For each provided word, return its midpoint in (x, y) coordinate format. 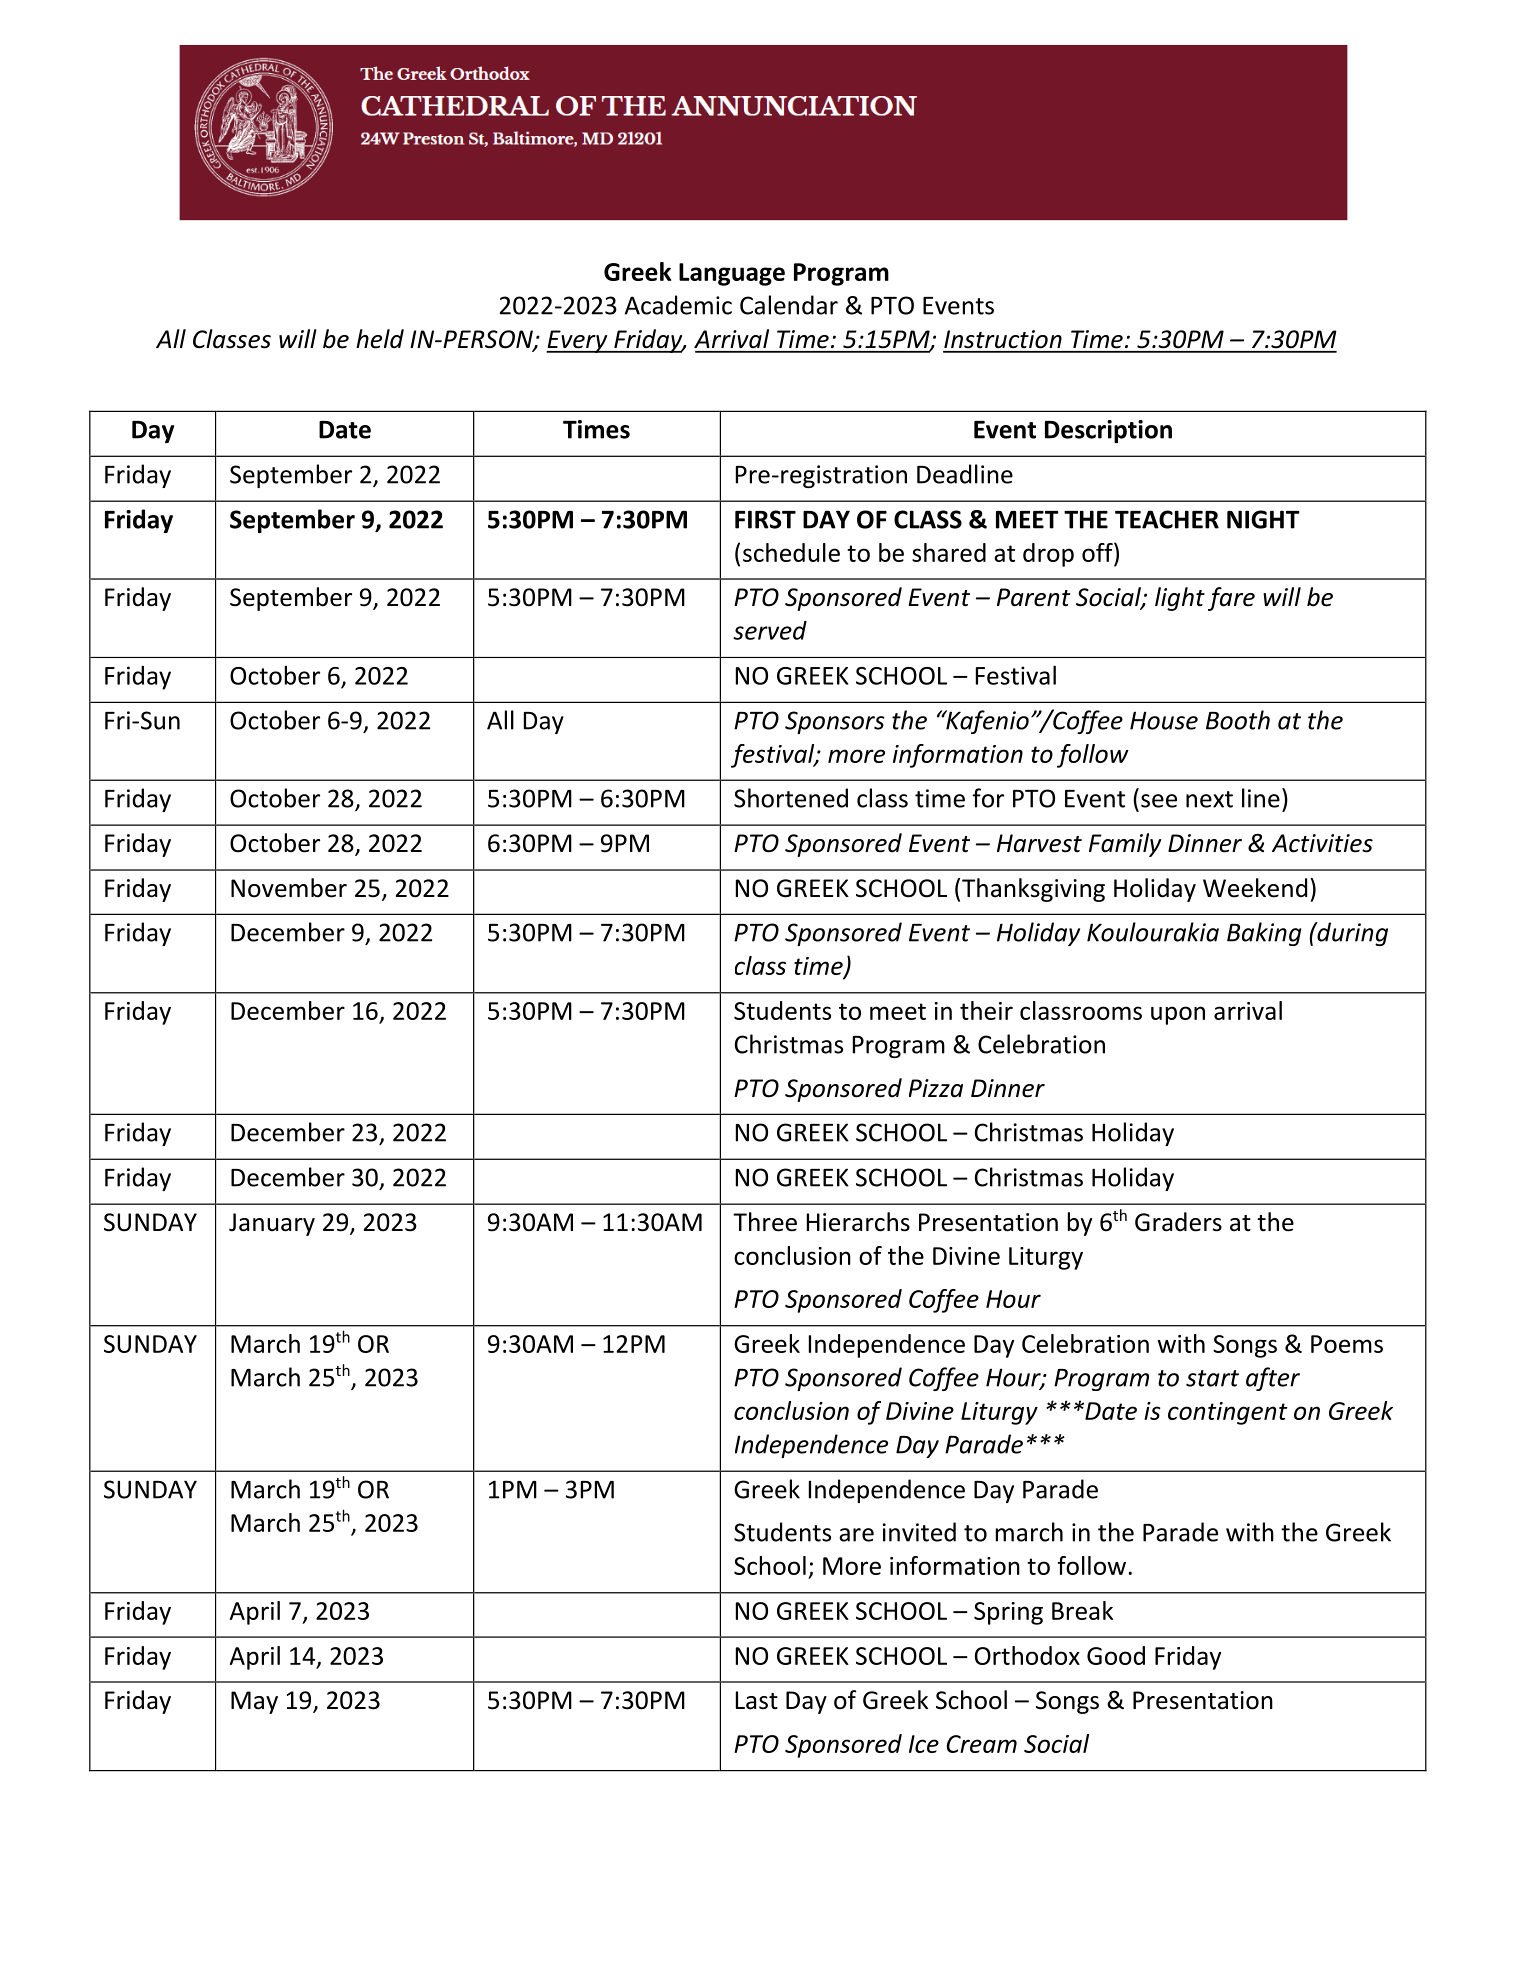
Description (1108, 431)
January (272, 1224)
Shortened (791, 798)
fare (1231, 599)
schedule (791, 552)
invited (919, 1532)
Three (765, 1222)
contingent (1228, 1413)
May (254, 1702)
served (770, 630)
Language (732, 274)
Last (757, 1700)
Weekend (1255, 888)
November (289, 888)
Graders (1178, 1222)
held (380, 339)
